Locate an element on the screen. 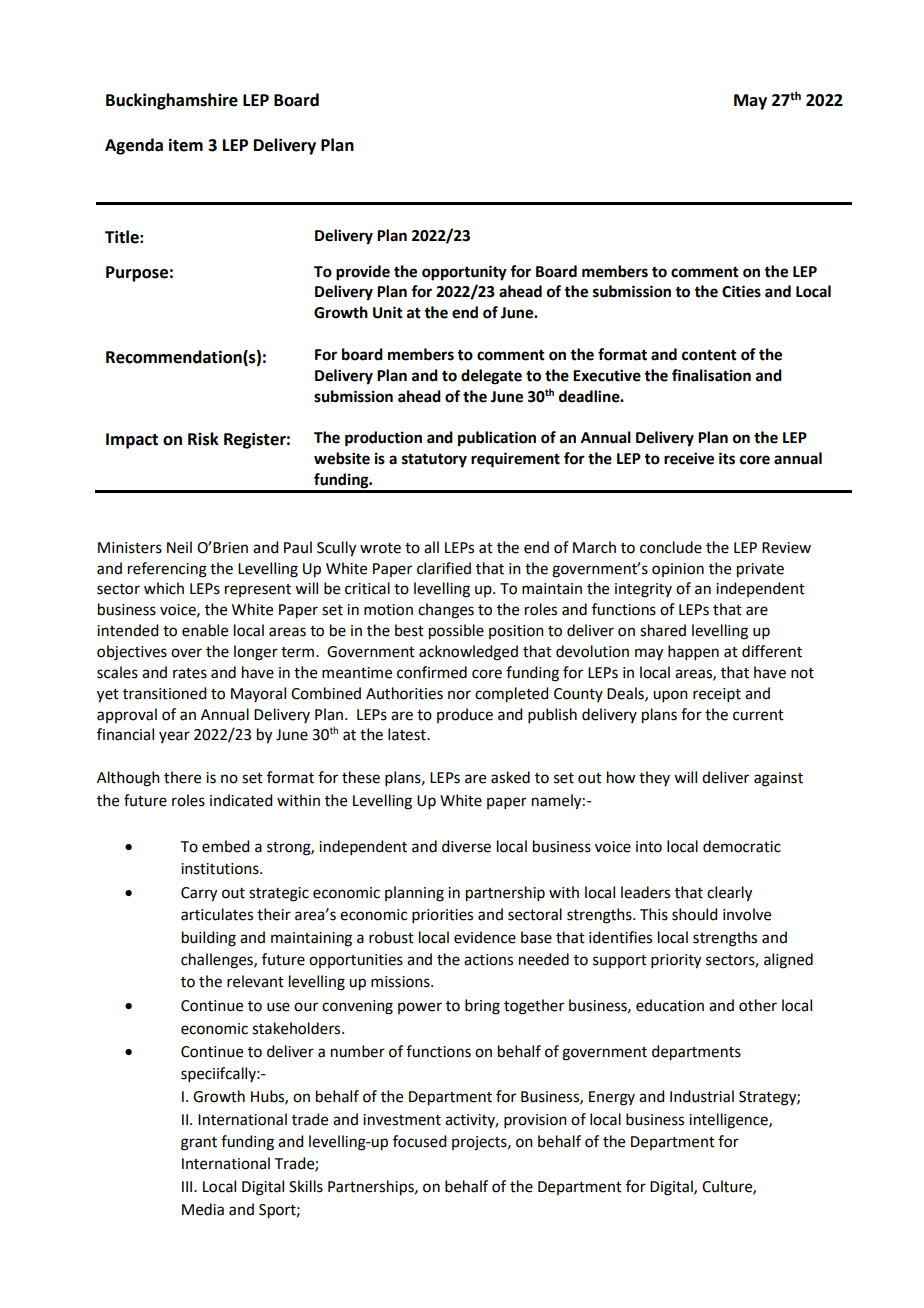 The image size is (924, 1308). its is located at coordinates (727, 458).
